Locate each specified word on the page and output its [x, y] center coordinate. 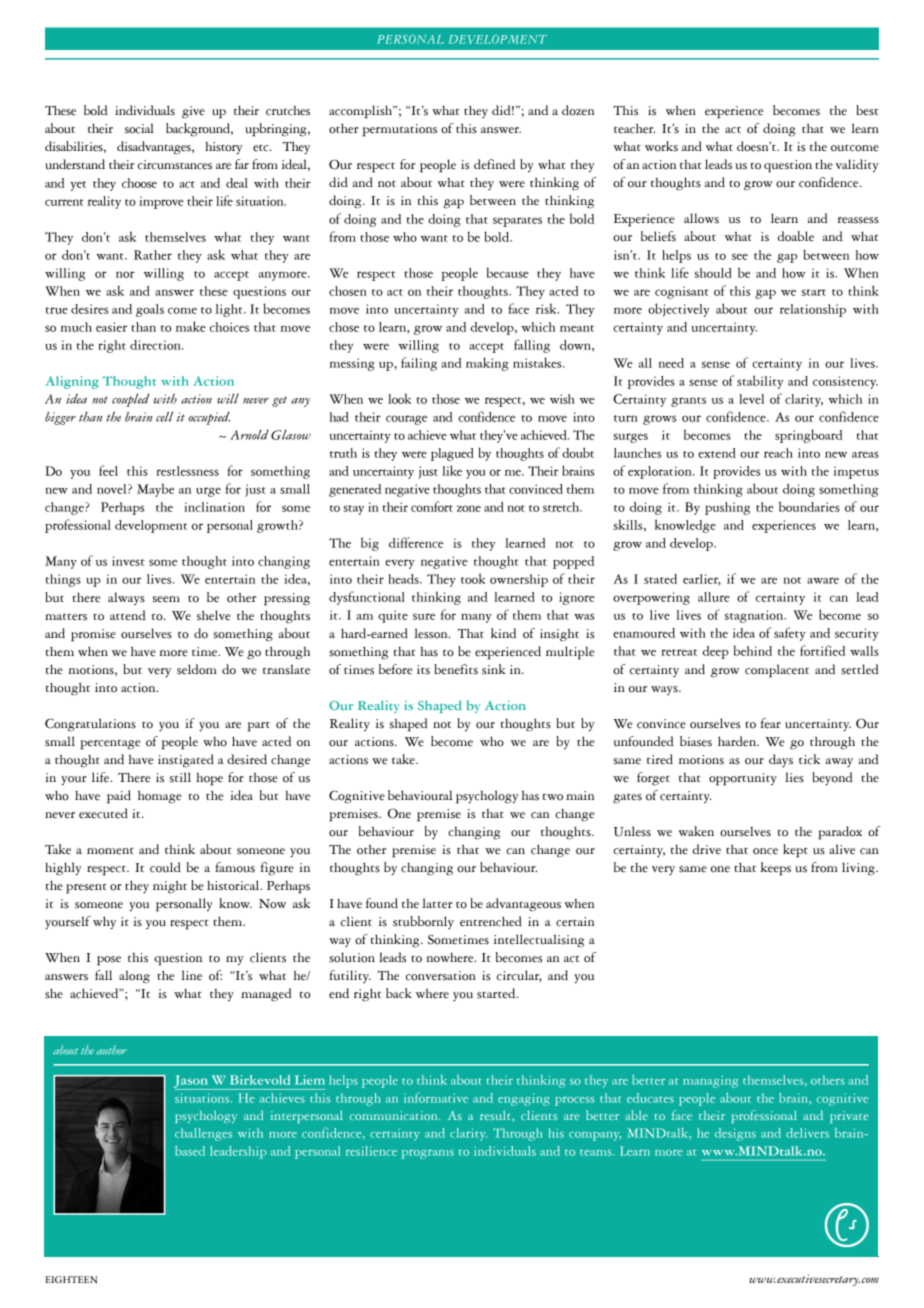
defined [494, 164]
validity [857, 165]
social [139, 128]
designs [735, 1134]
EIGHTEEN [71, 1280]
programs [427, 1154]
